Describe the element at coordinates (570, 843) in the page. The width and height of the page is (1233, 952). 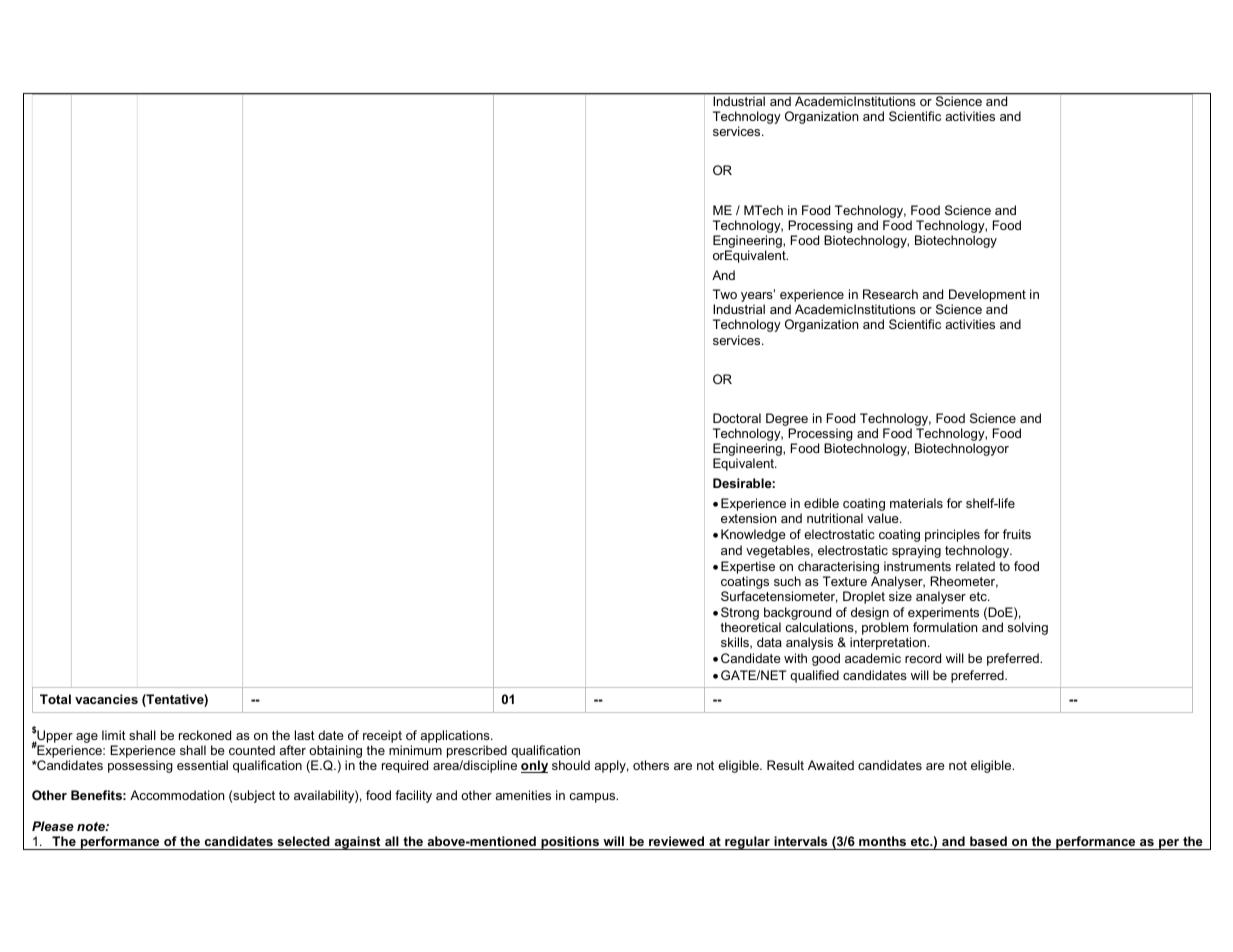
I see `positions` at that location.
